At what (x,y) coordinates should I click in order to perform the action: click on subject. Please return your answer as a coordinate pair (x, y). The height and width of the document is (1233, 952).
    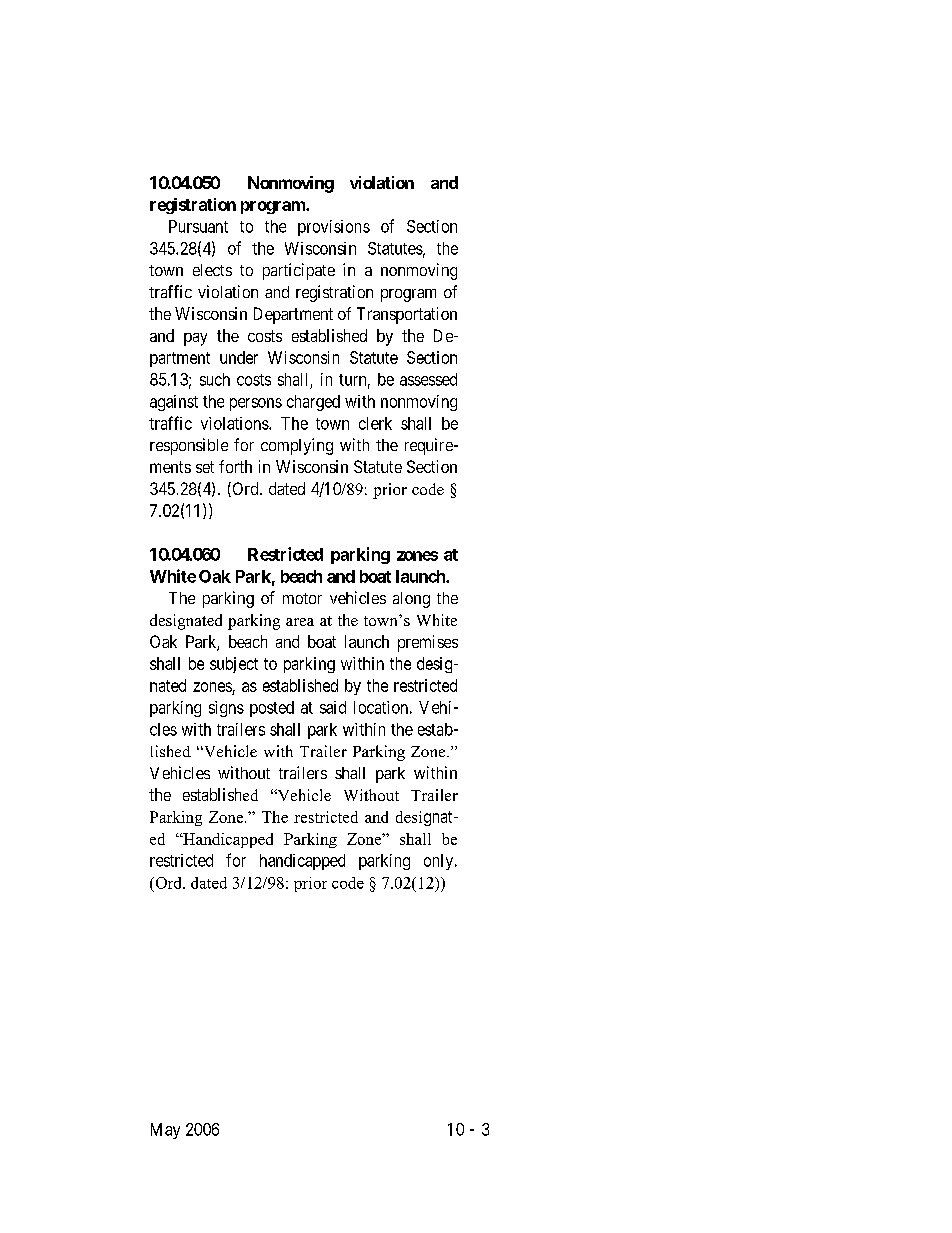
    Looking at the image, I should click on (234, 665).
